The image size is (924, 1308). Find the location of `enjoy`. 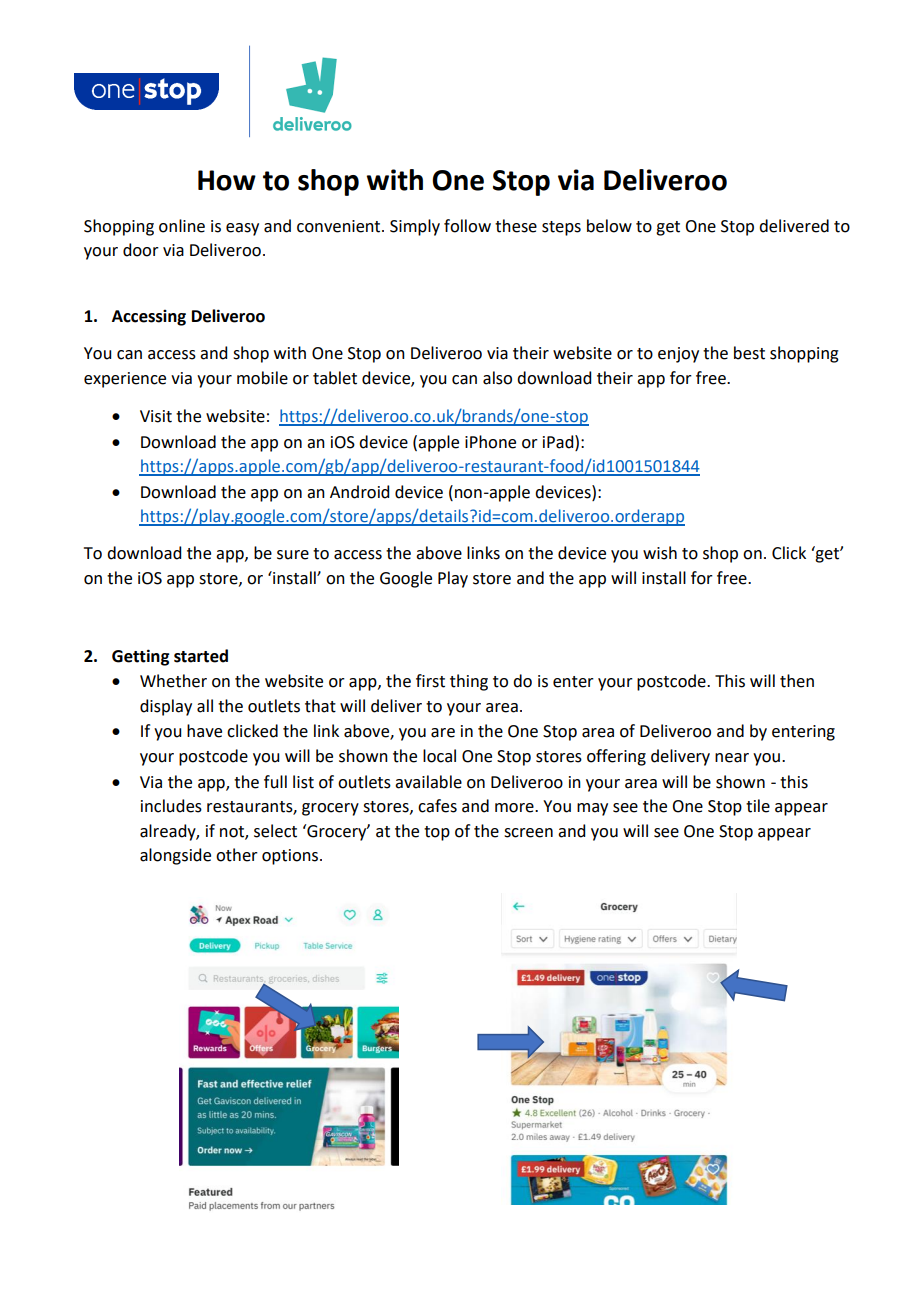

enjoy is located at coordinates (678, 355).
